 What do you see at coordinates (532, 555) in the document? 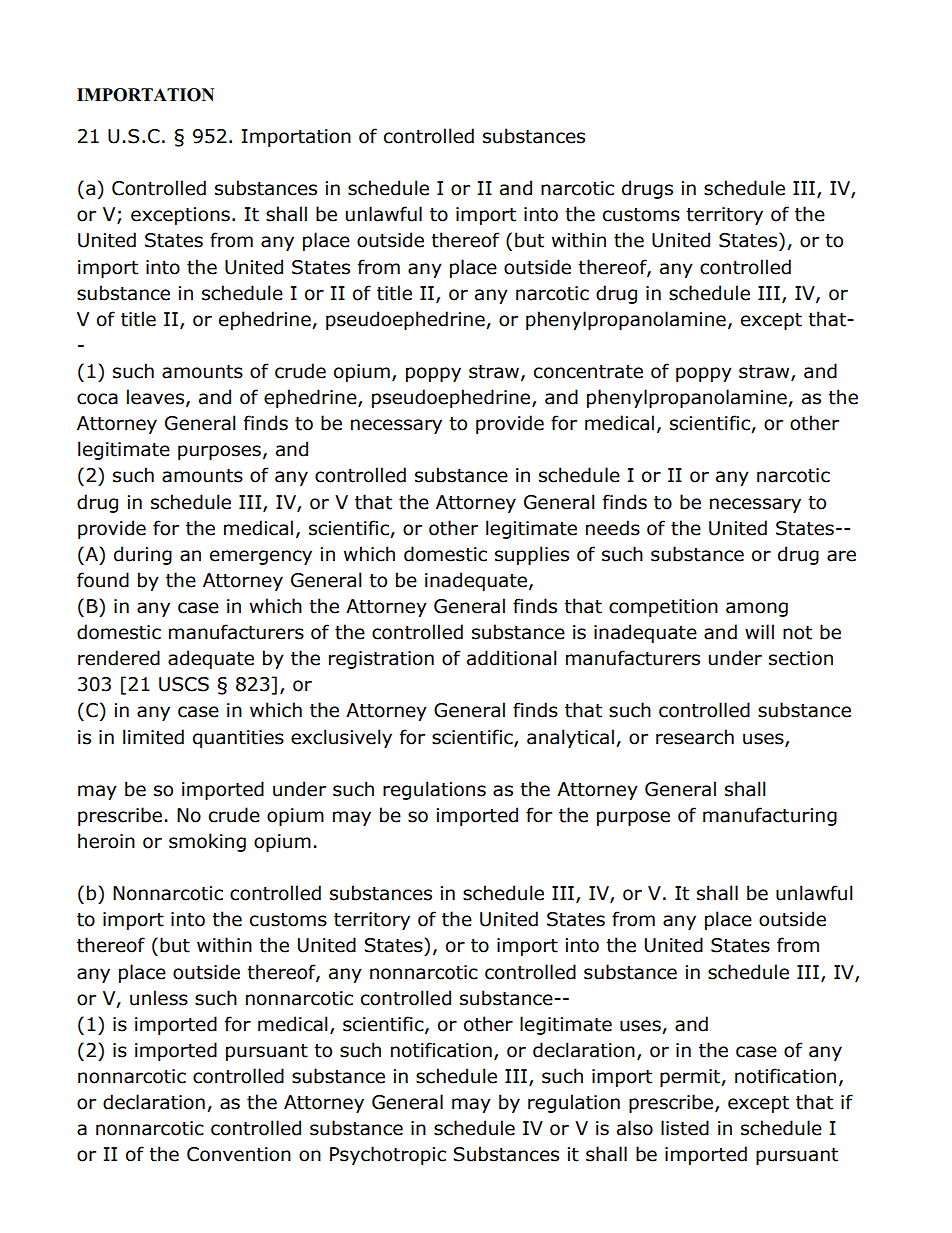
I see `supplies` at bounding box center [532, 555].
